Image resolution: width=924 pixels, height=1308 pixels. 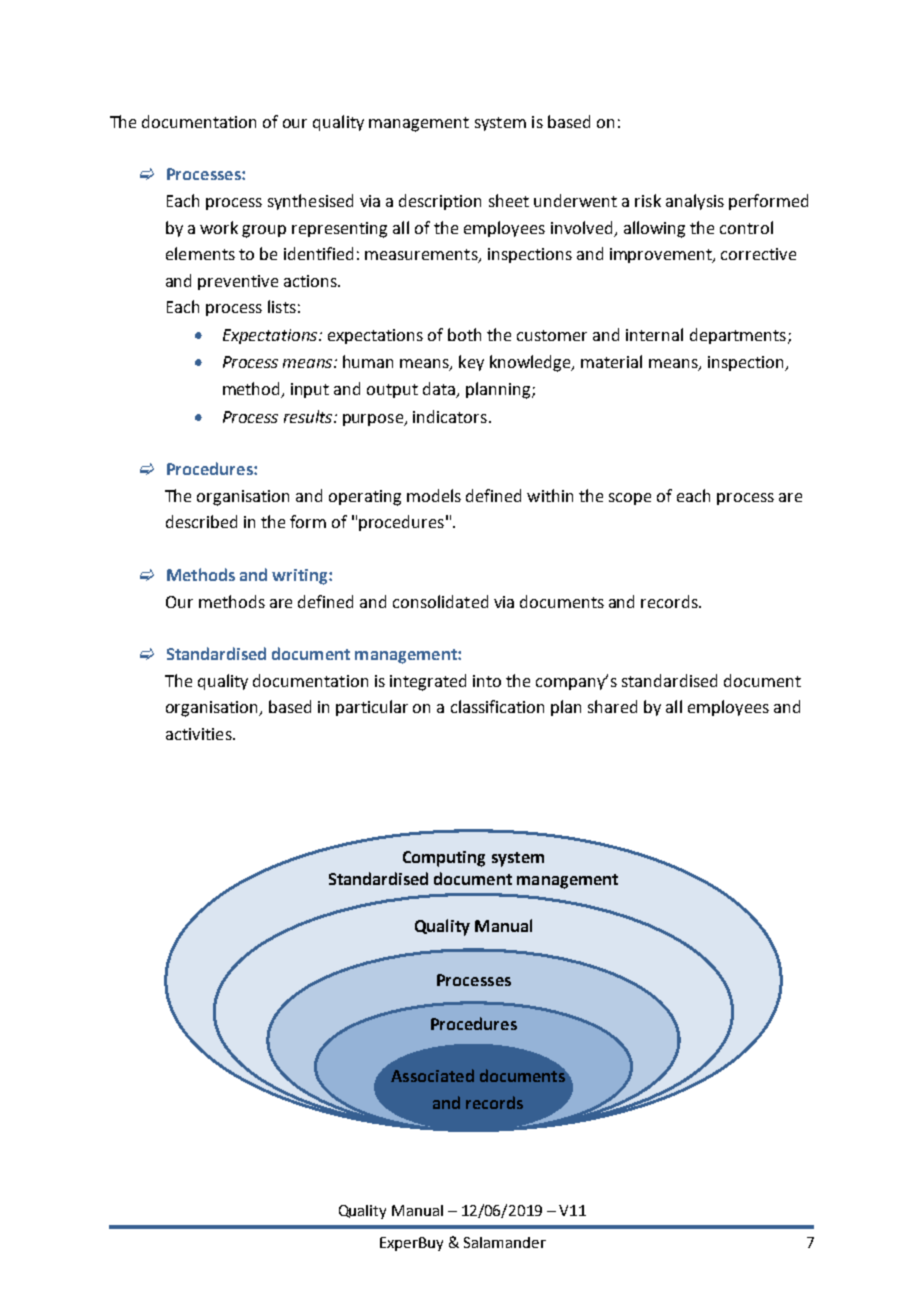 What do you see at coordinates (630, 499) in the screenshot?
I see `scope` at bounding box center [630, 499].
